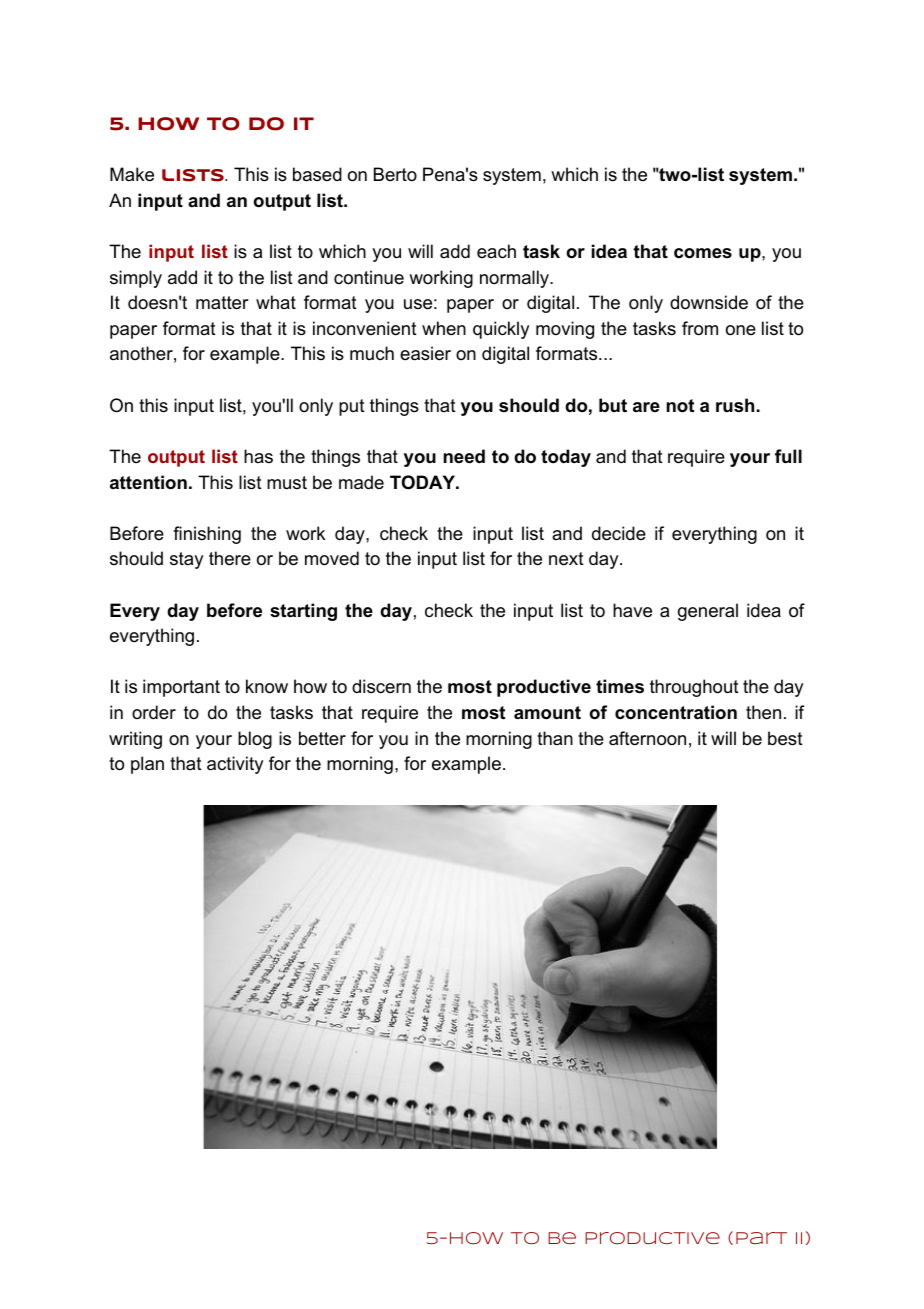 The image size is (924, 1309). Describe the element at coordinates (735, 405) in the screenshot. I see `rush` at that location.
